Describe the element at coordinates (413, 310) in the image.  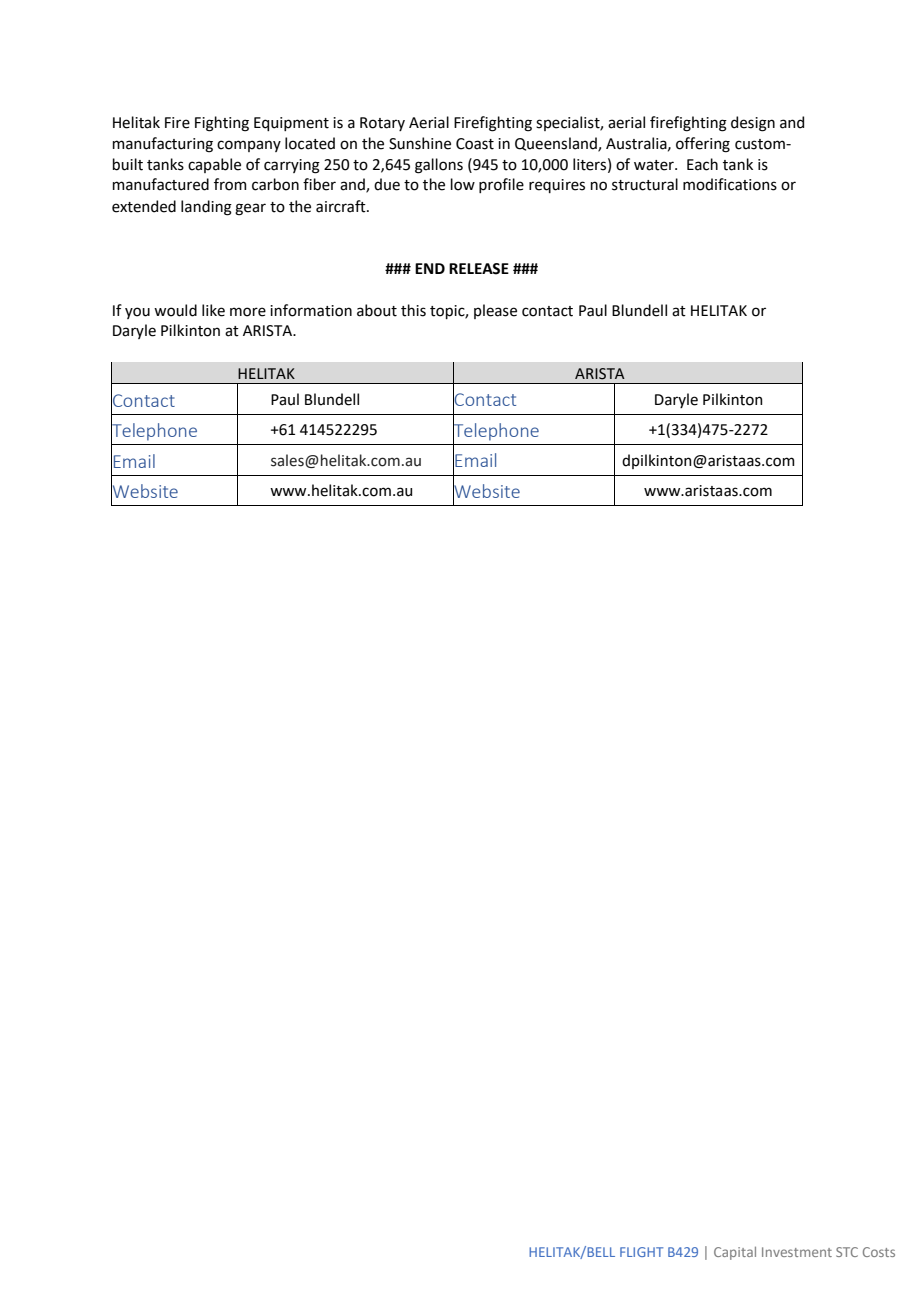
I see `this` at that location.
